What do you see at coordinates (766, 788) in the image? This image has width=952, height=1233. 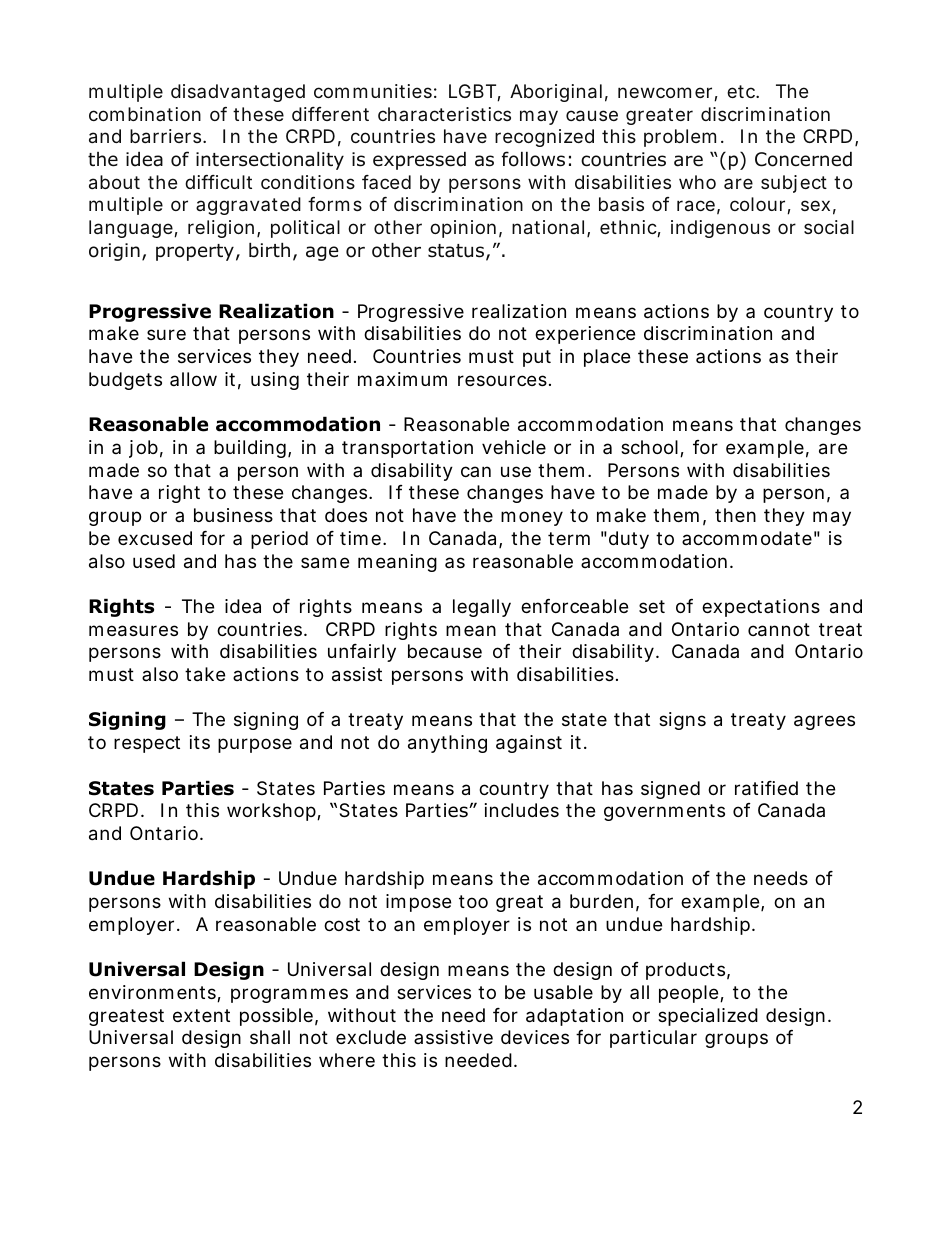 I see `ratified` at bounding box center [766, 788].
